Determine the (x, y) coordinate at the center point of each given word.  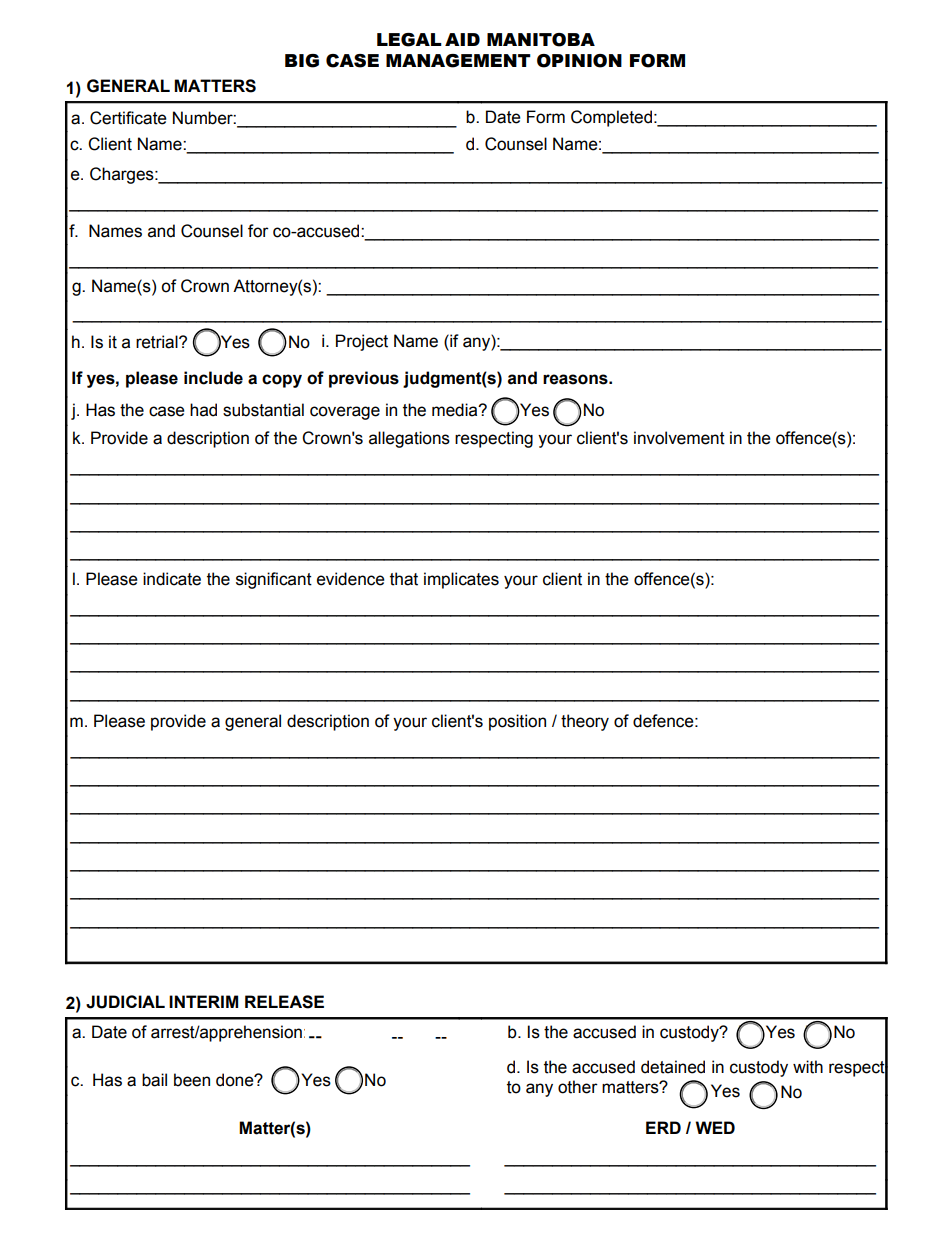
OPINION (579, 61)
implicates (461, 580)
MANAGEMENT (458, 61)
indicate (172, 579)
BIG (302, 61)
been (192, 1080)
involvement (679, 438)
